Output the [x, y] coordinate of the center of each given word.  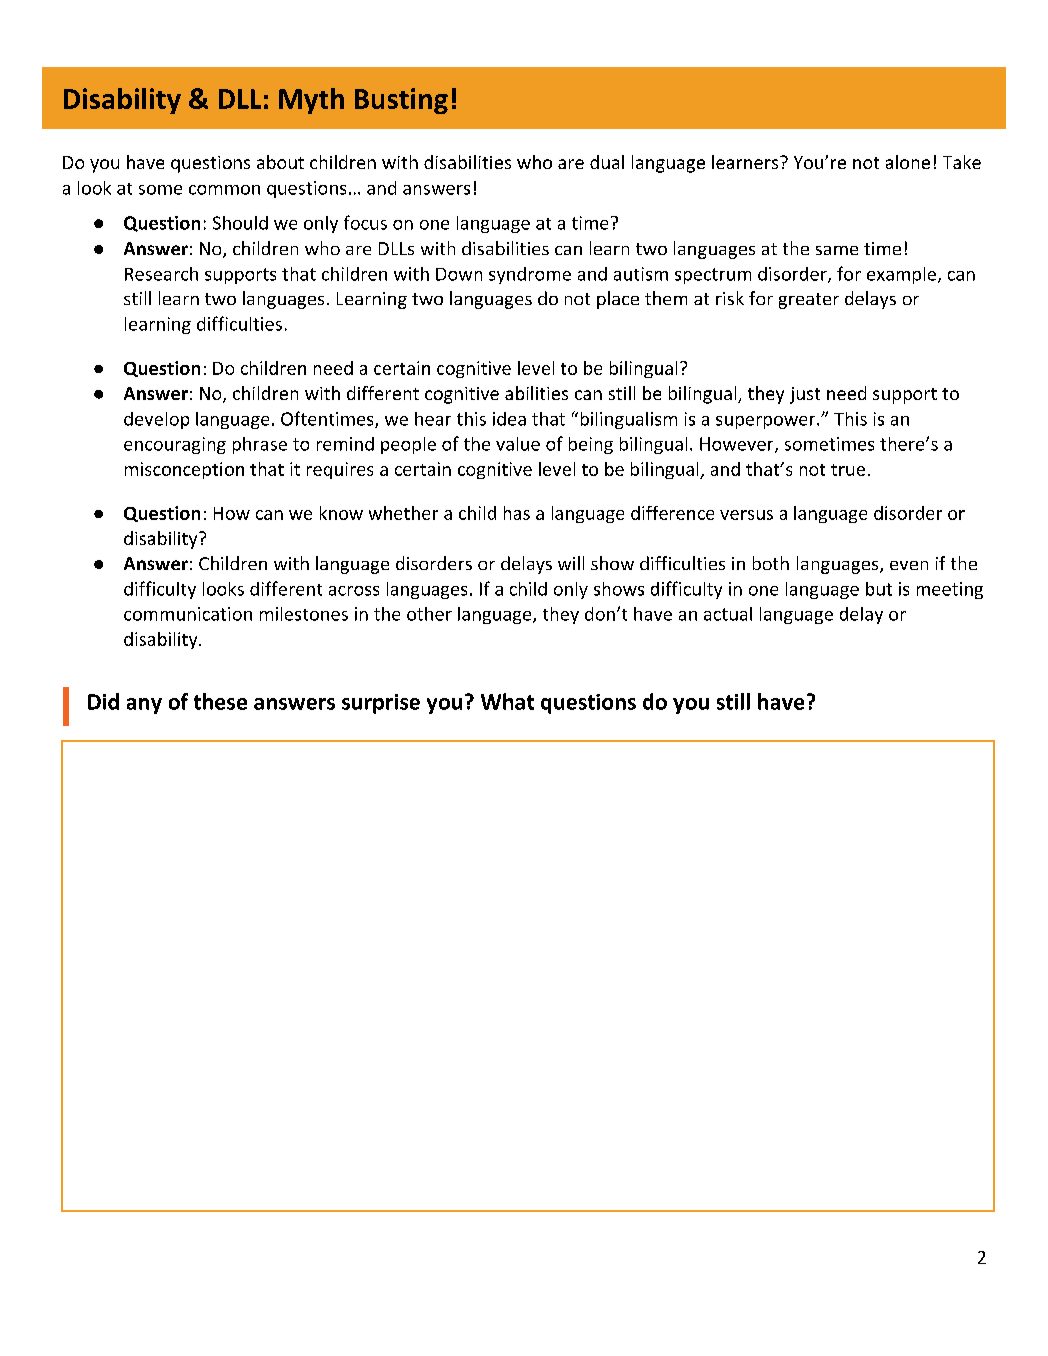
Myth [311, 101]
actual [728, 614]
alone [908, 162]
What [507, 701]
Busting [401, 101]
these [220, 701]
